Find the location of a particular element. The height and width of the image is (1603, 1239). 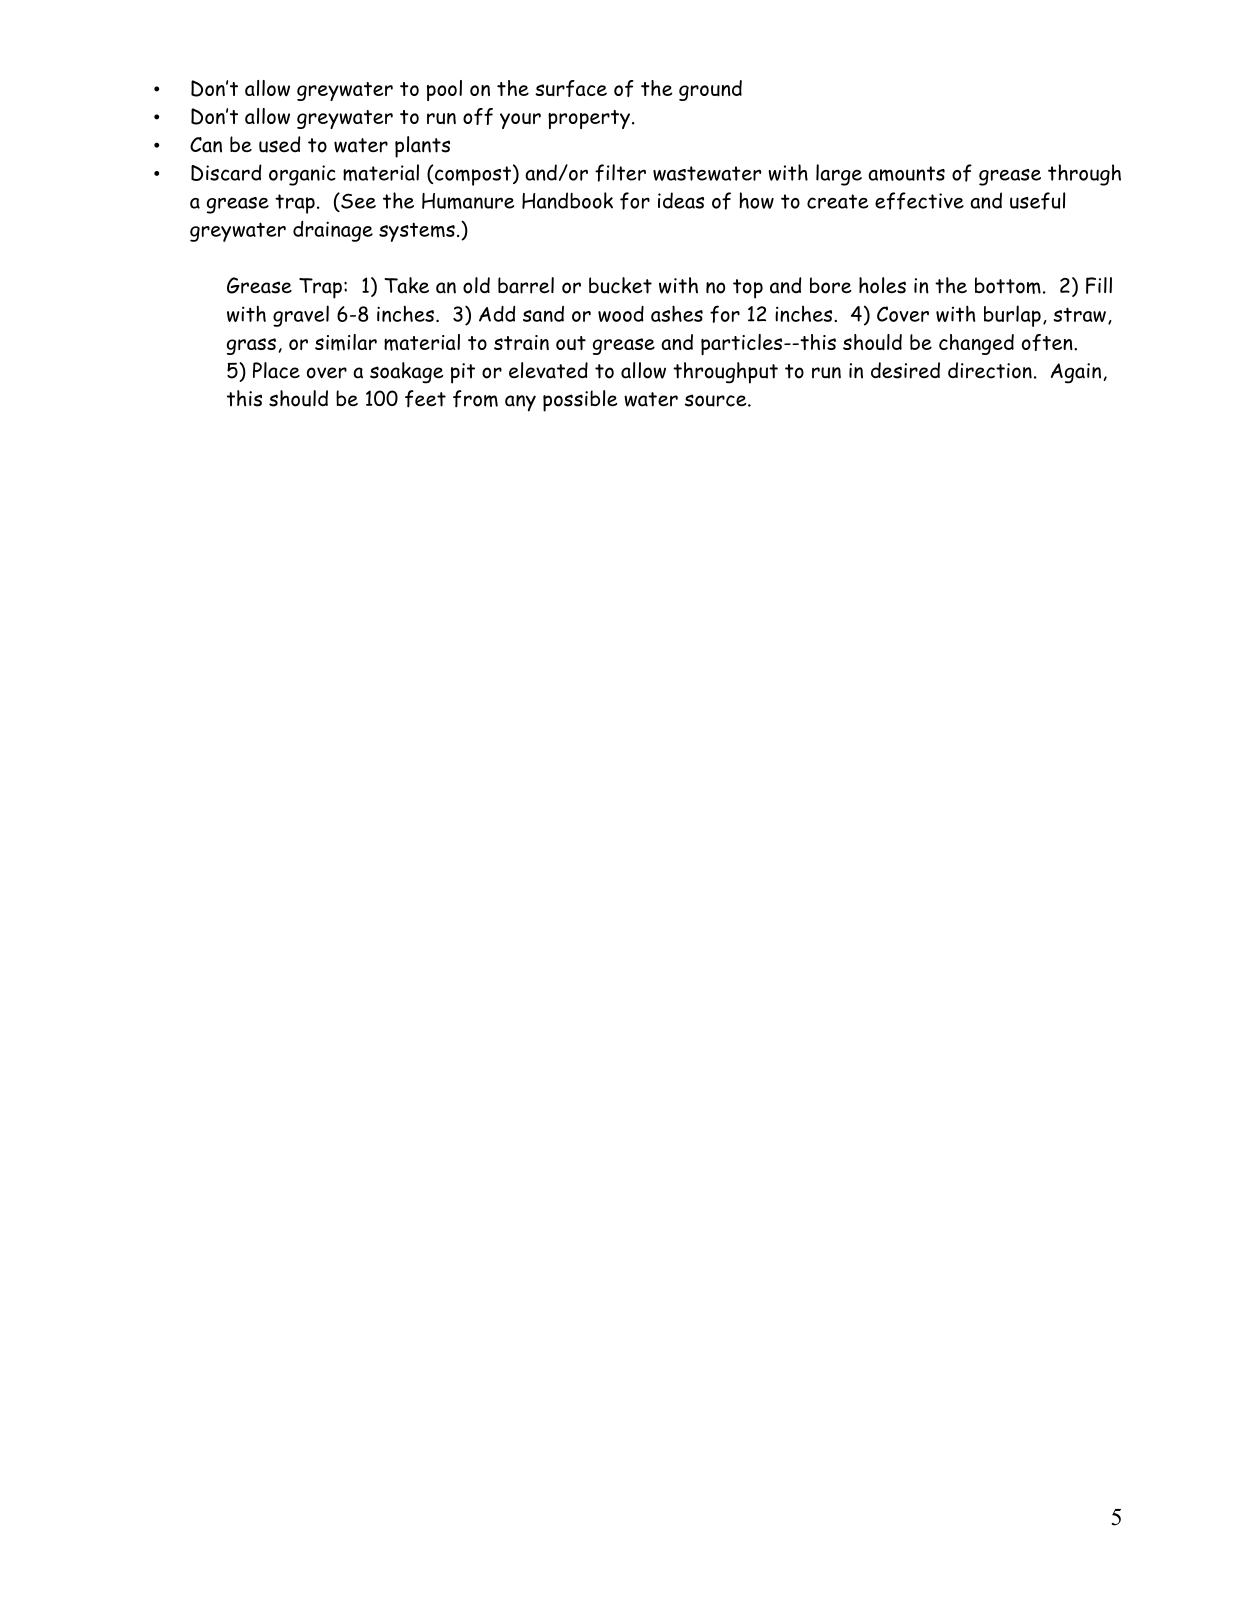

direction is located at coordinates (990, 370).
